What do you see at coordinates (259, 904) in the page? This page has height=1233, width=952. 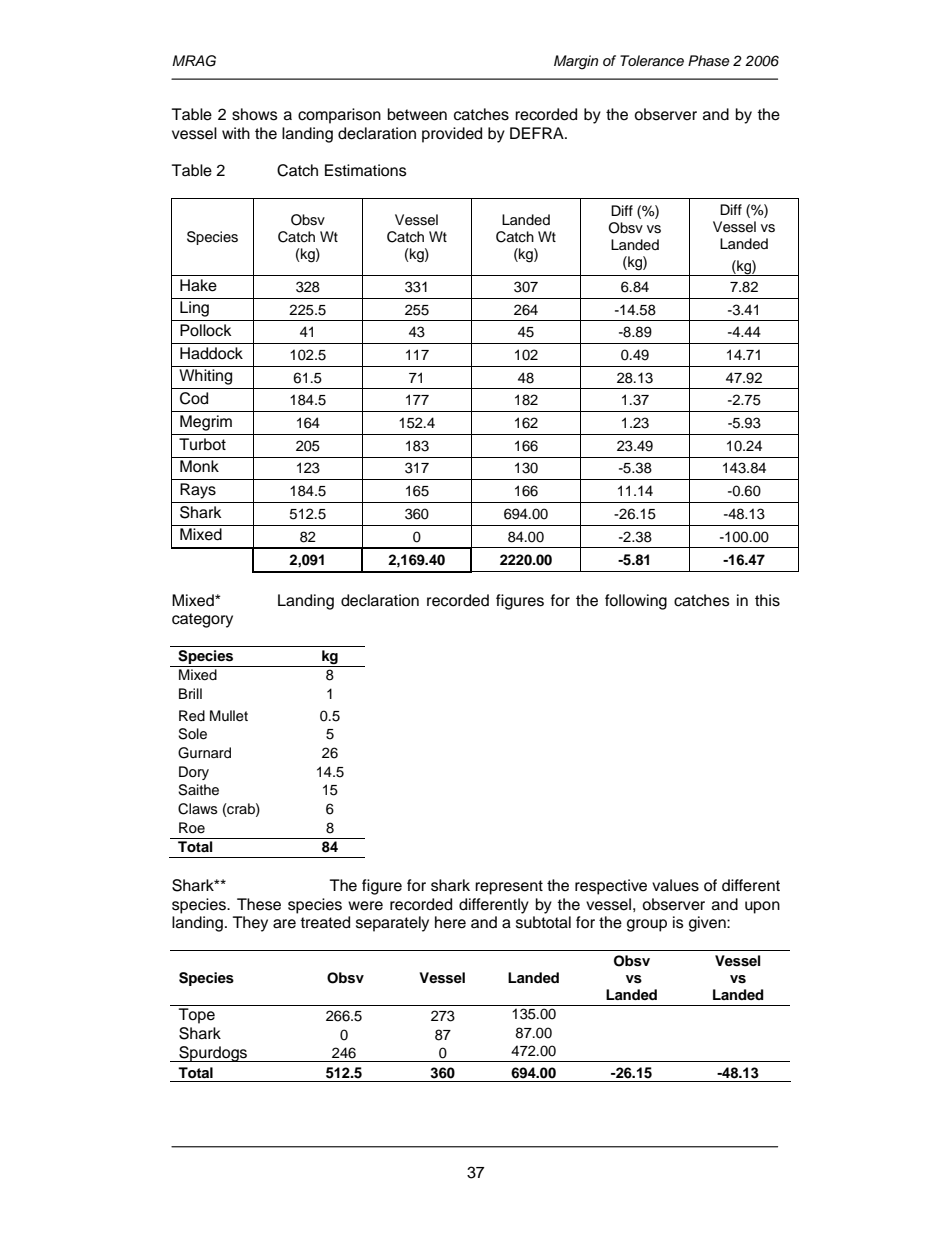 I see `These` at bounding box center [259, 904].
